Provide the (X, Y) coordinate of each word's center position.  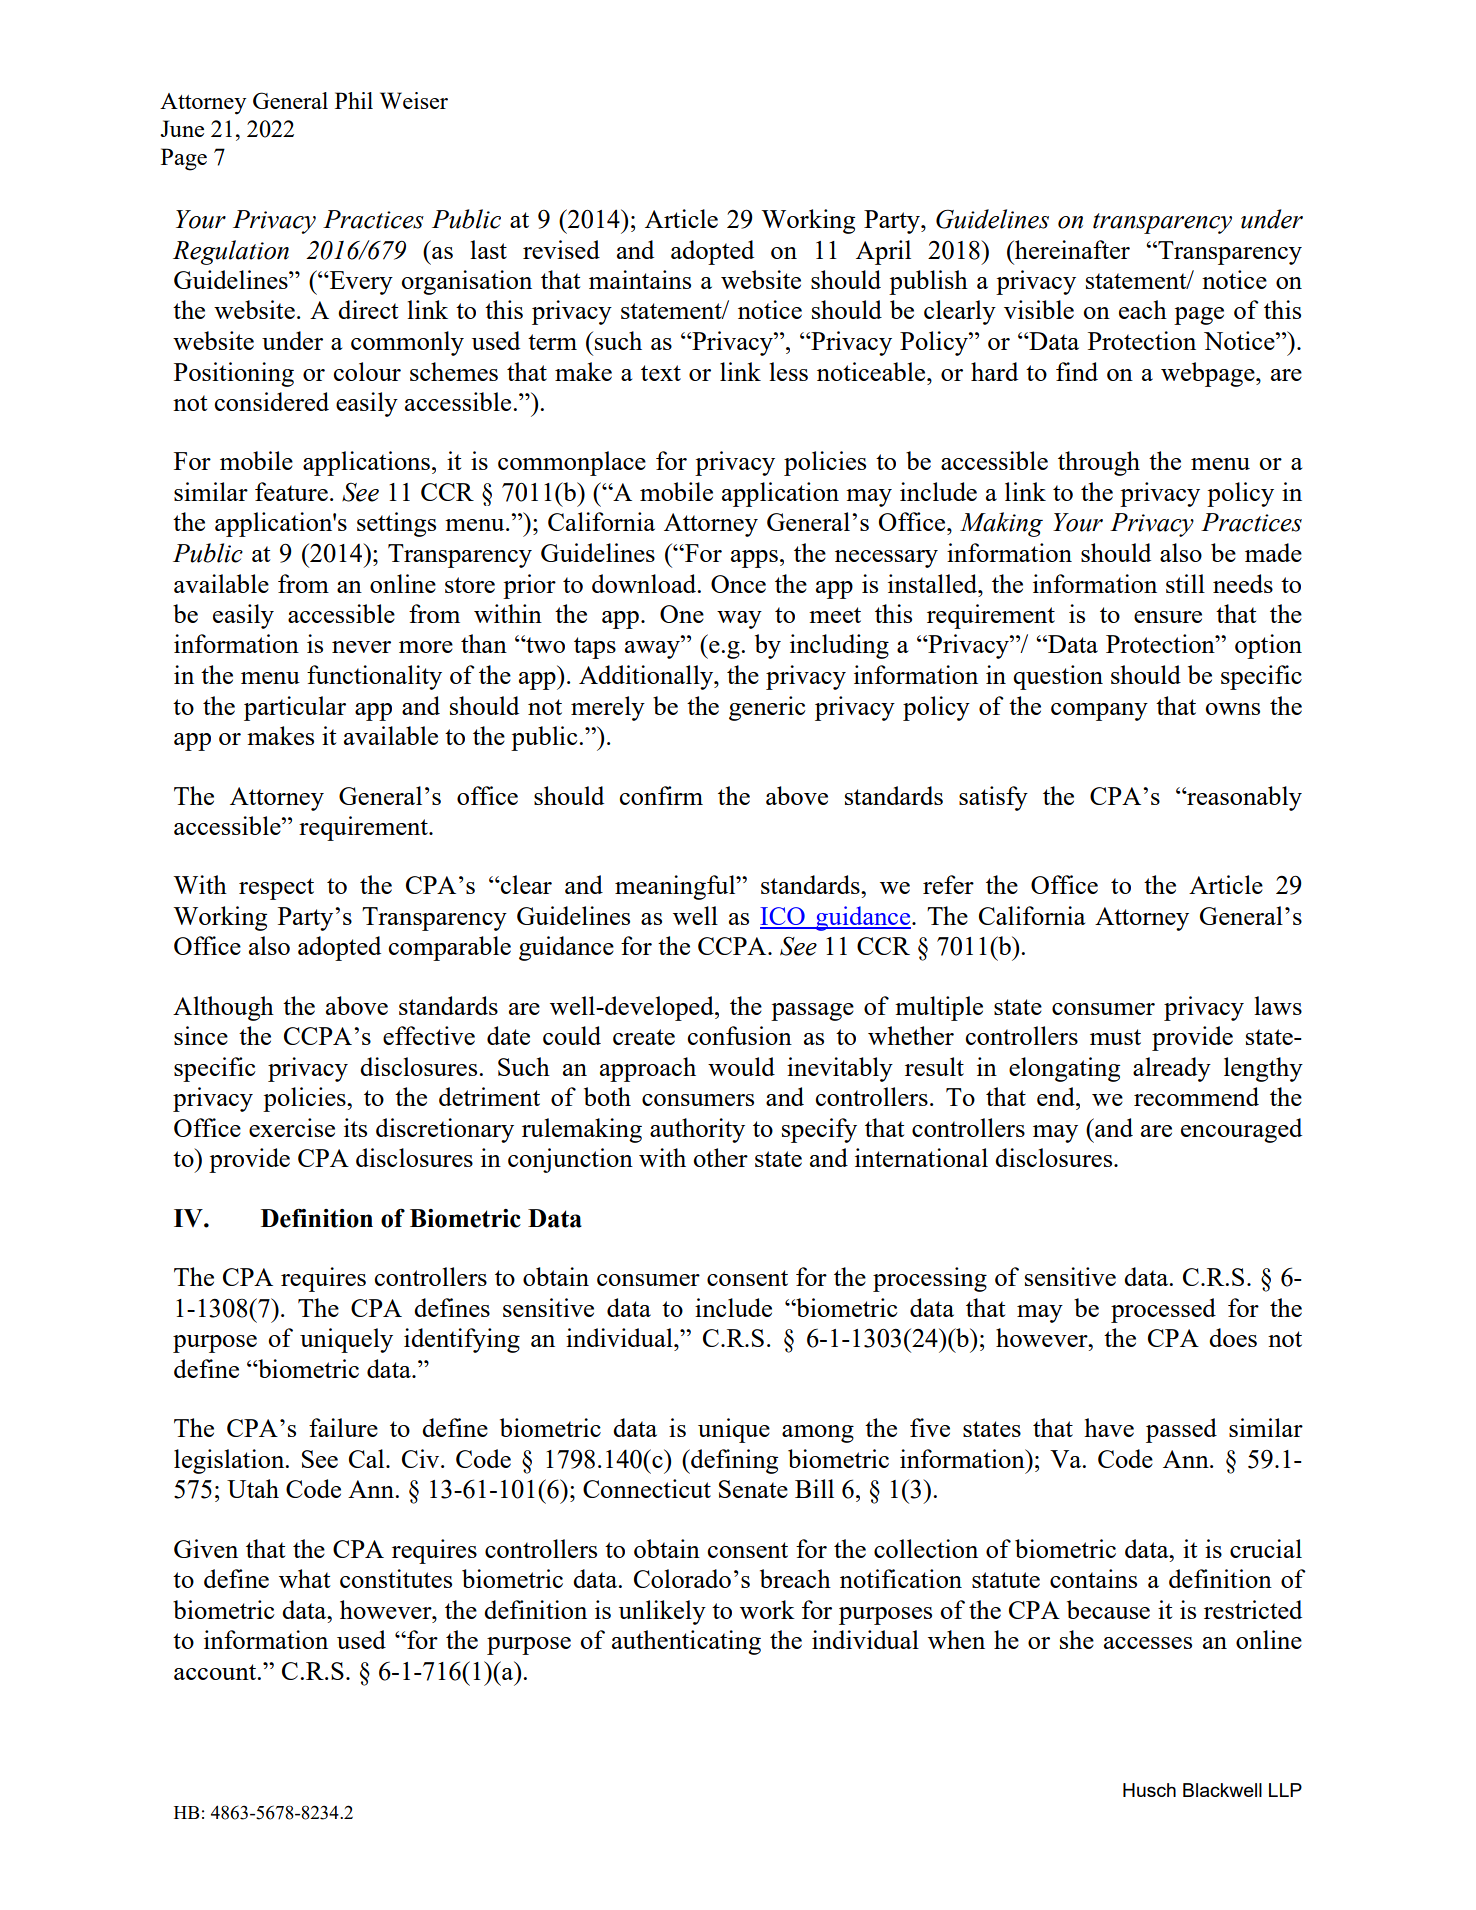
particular (295, 708)
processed (1163, 1310)
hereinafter (1071, 249)
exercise (292, 1127)
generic (767, 708)
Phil (354, 100)
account (216, 1672)
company (1099, 712)
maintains (640, 279)
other (720, 1157)
